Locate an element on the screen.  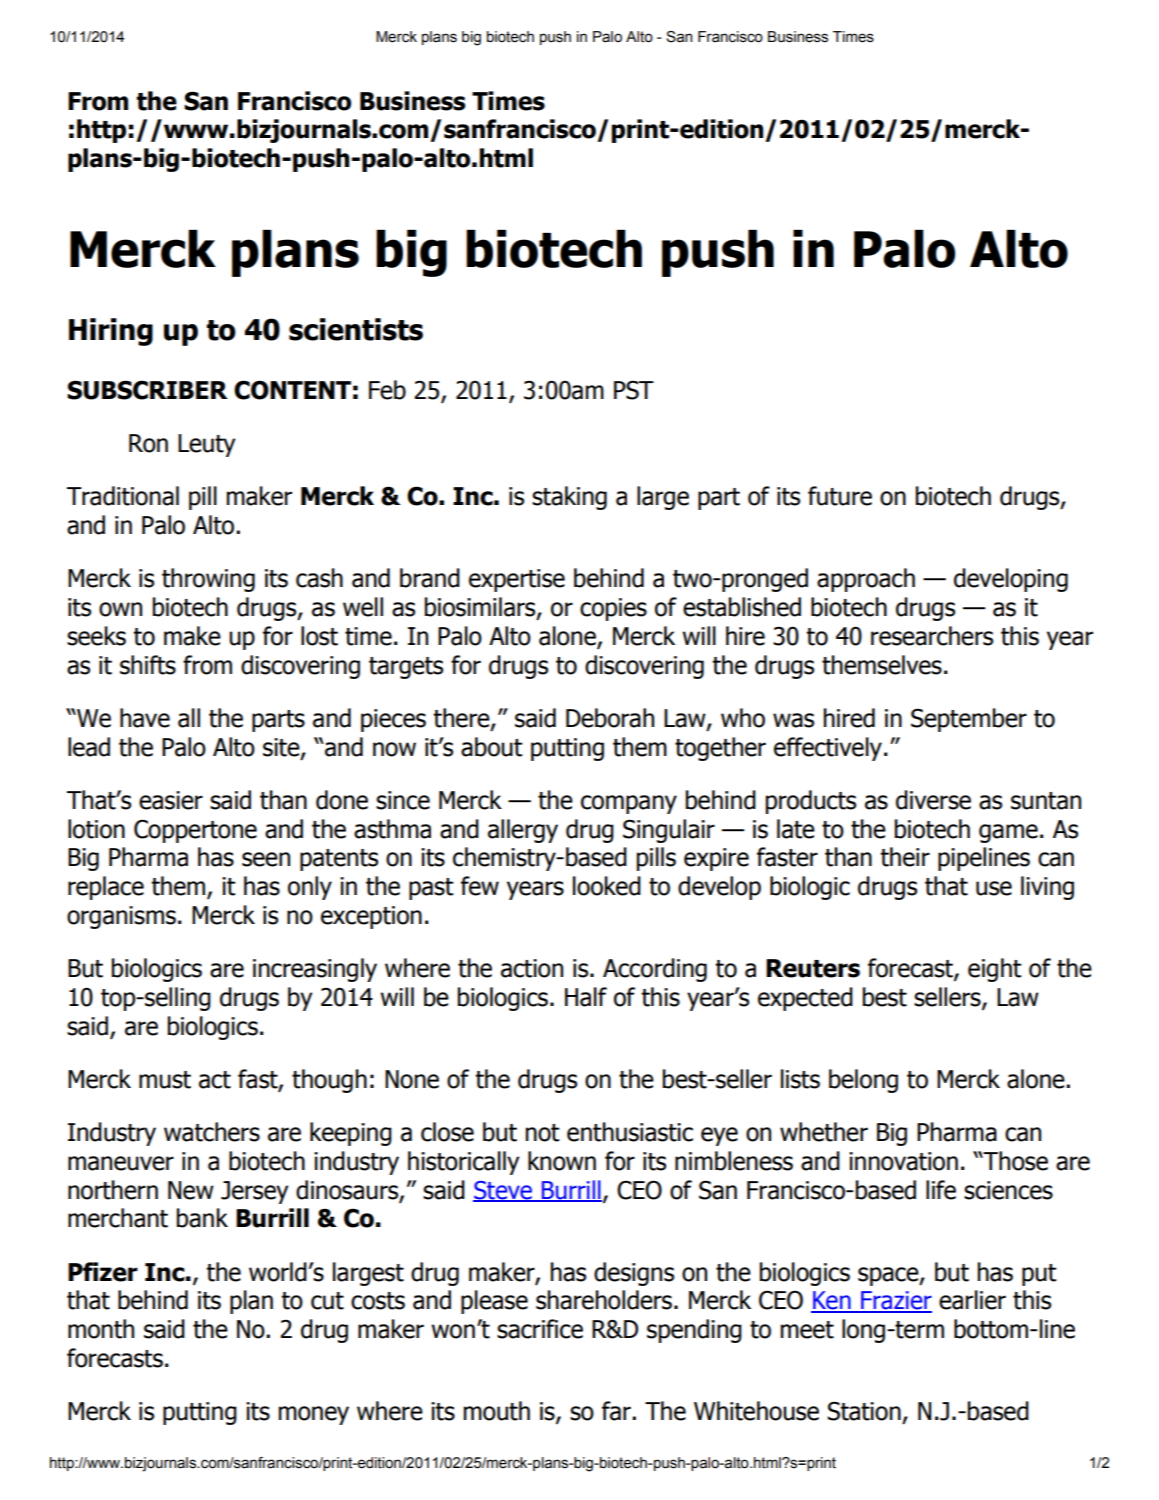
SUBSCRIBER is located at coordinates (147, 390).
